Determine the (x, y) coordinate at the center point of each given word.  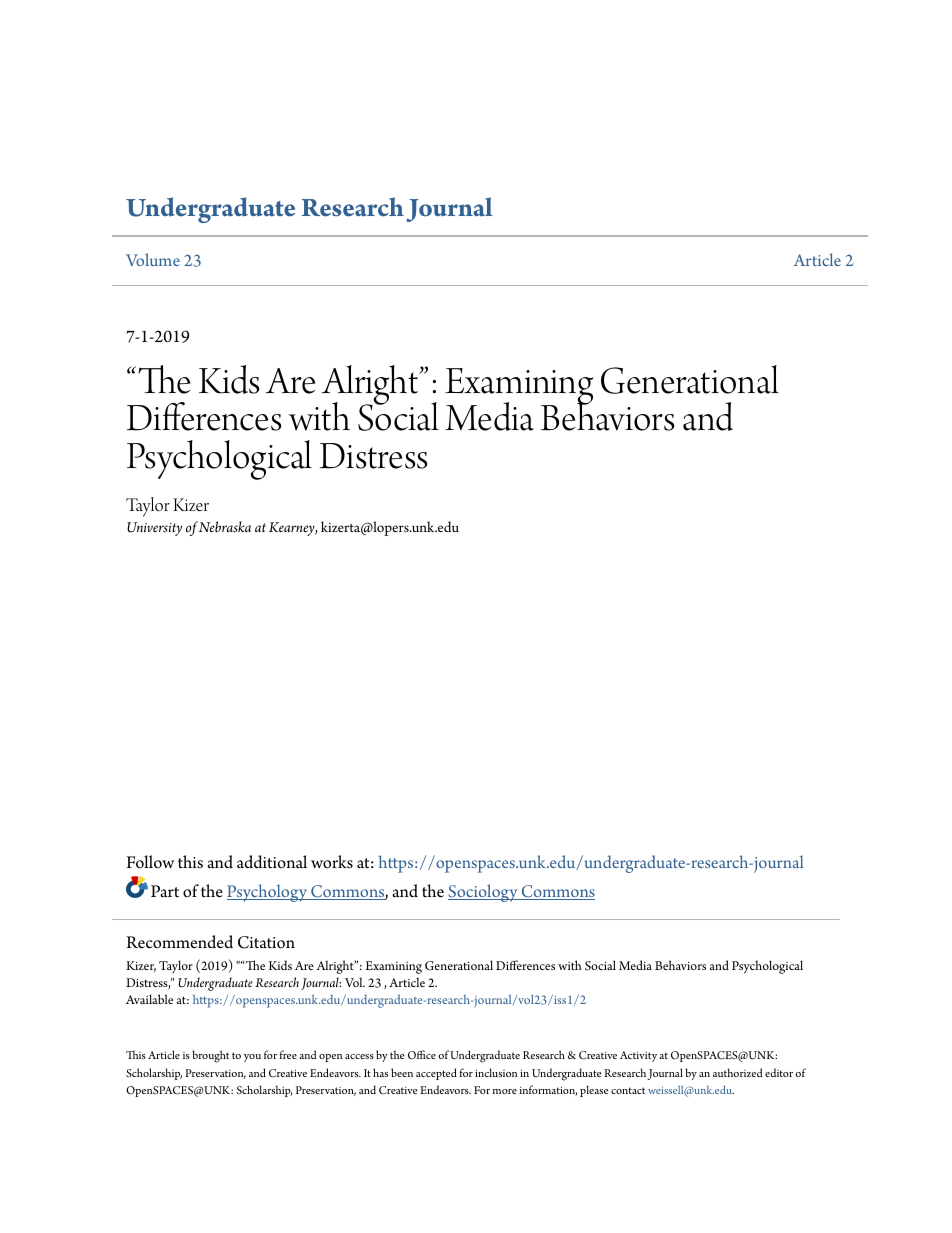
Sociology (484, 893)
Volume (153, 259)
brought (210, 1056)
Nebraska (225, 527)
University (154, 529)
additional (272, 862)
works (332, 862)
